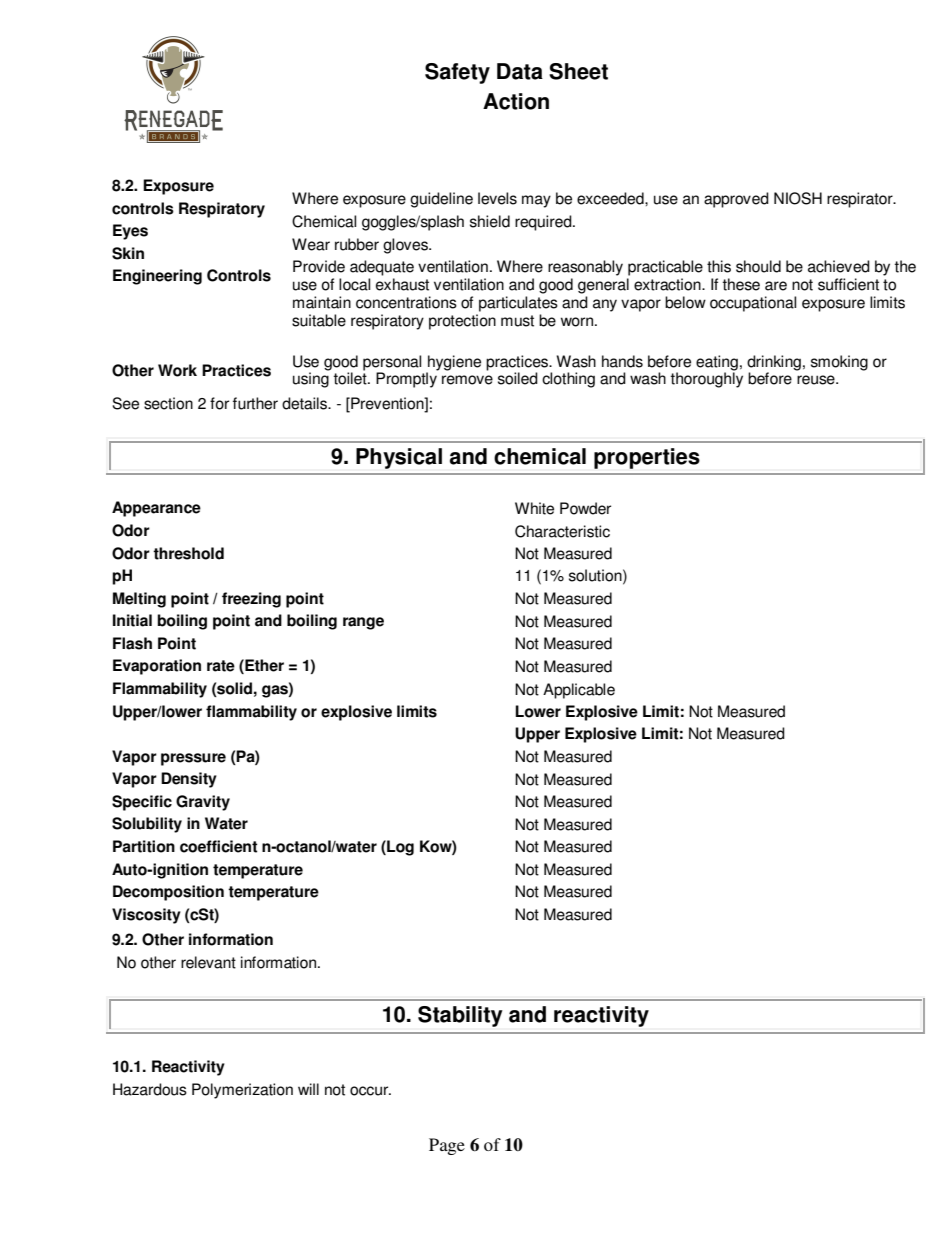  I want to click on coefficient, so click(218, 846).
